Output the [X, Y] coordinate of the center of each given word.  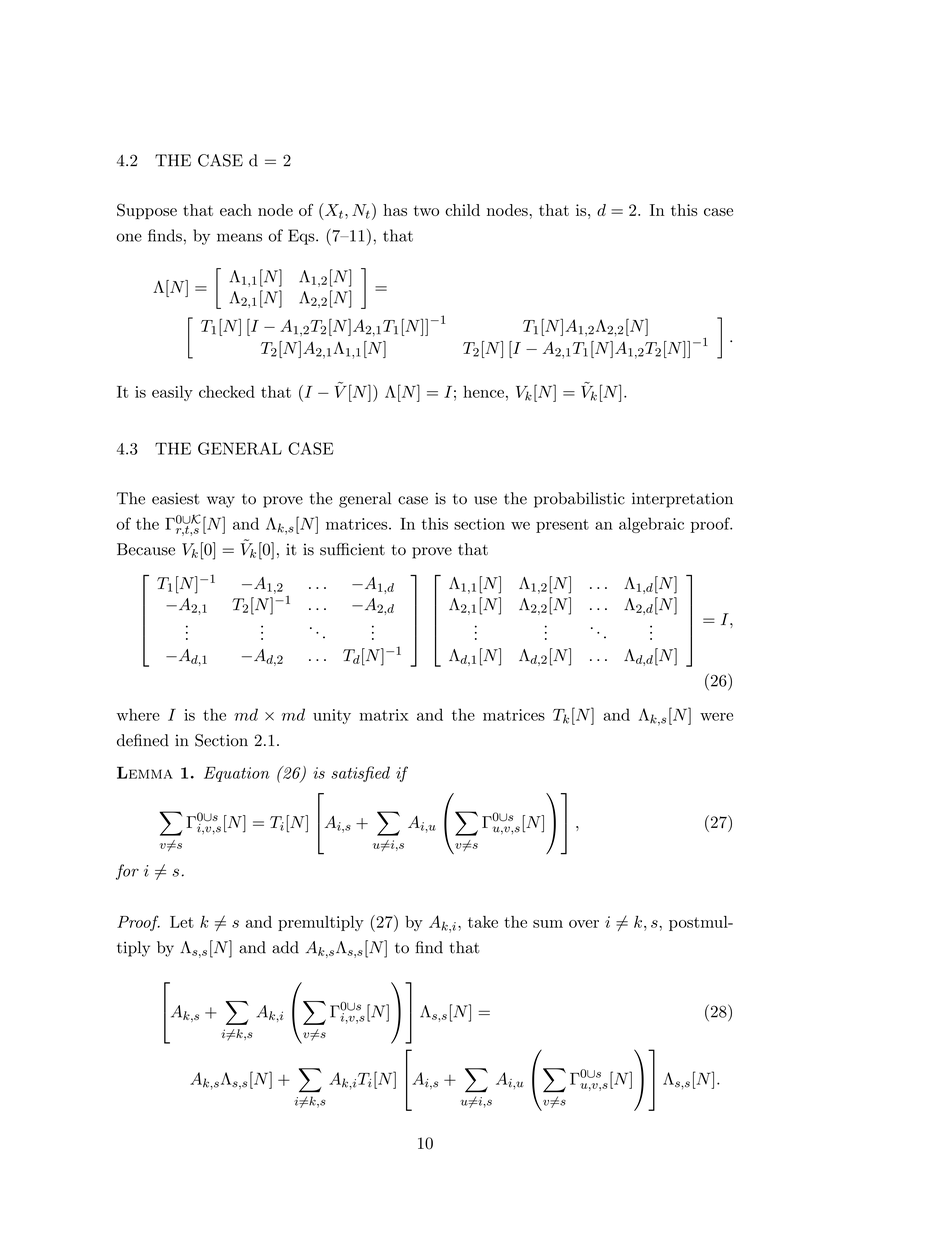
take [483, 922]
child [462, 210]
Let [182, 922]
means [239, 237]
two [426, 210]
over [584, 924]
